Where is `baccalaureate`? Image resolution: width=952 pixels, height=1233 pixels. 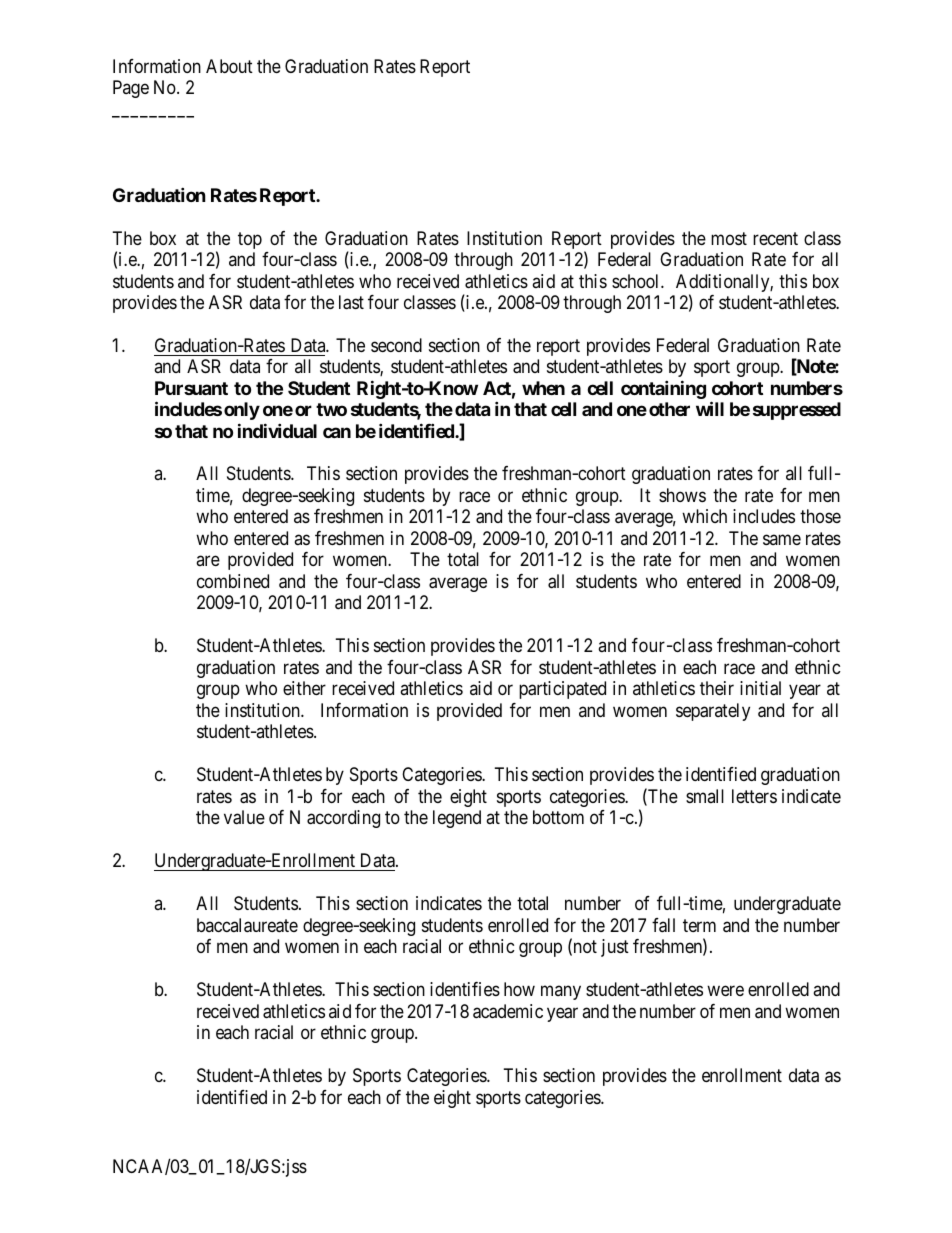 baccalaureate is located at coordinates (247, 925).
